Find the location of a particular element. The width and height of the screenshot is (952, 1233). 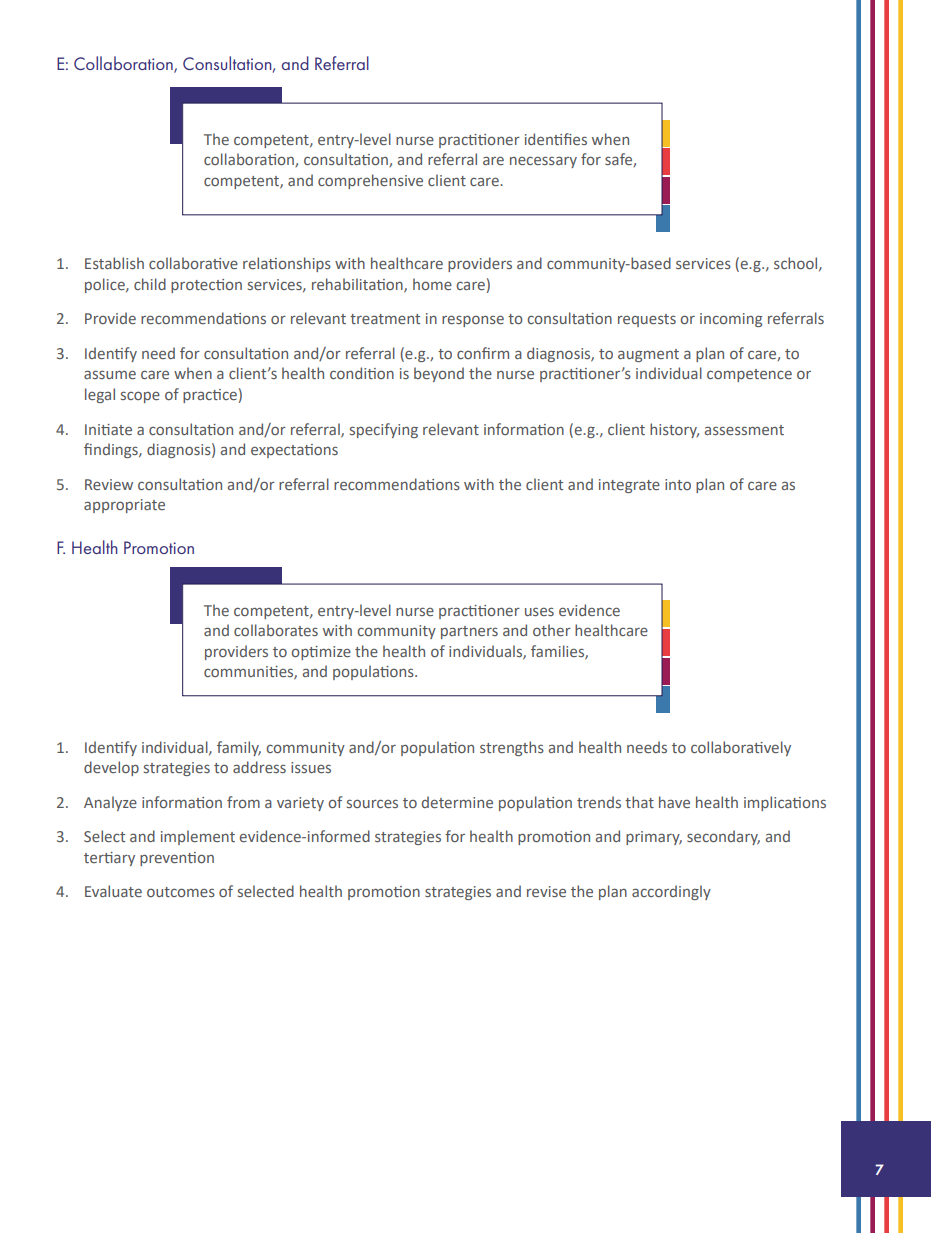

appropriate is located at coordinates (124, 506).
